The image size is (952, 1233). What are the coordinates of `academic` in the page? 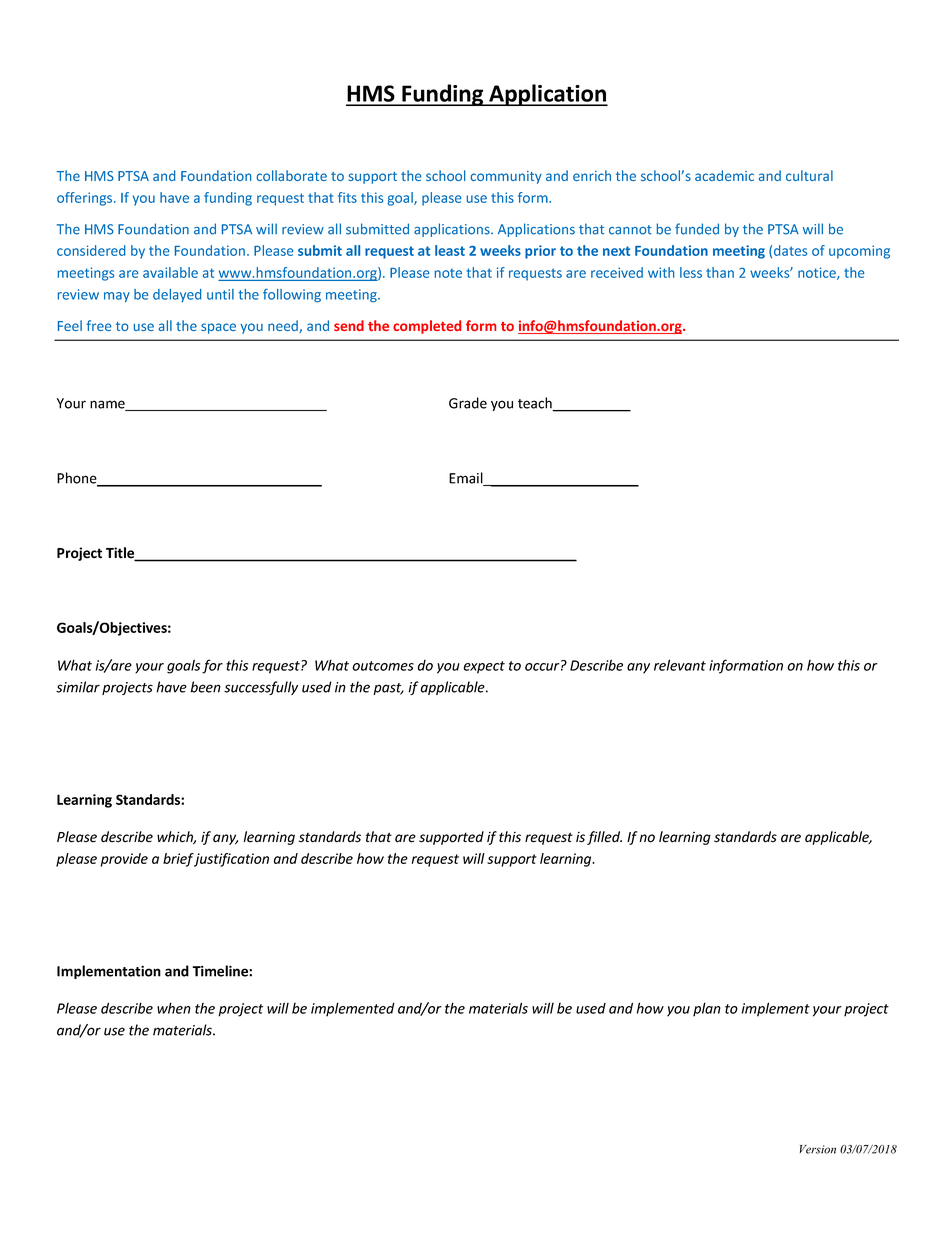 It's located at (724, 175).
